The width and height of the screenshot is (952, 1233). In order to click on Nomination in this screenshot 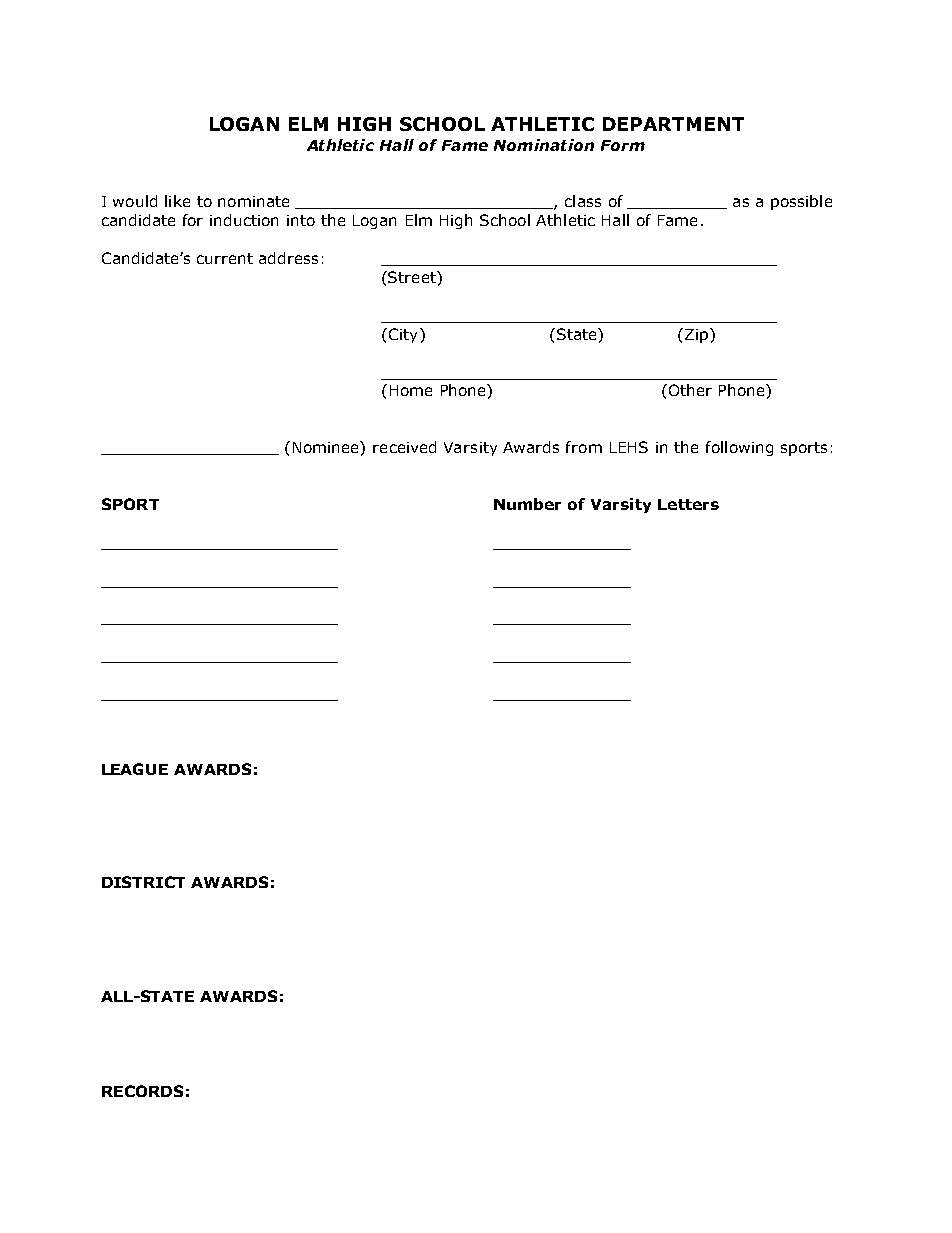, I will do `click(544, 145)`.
